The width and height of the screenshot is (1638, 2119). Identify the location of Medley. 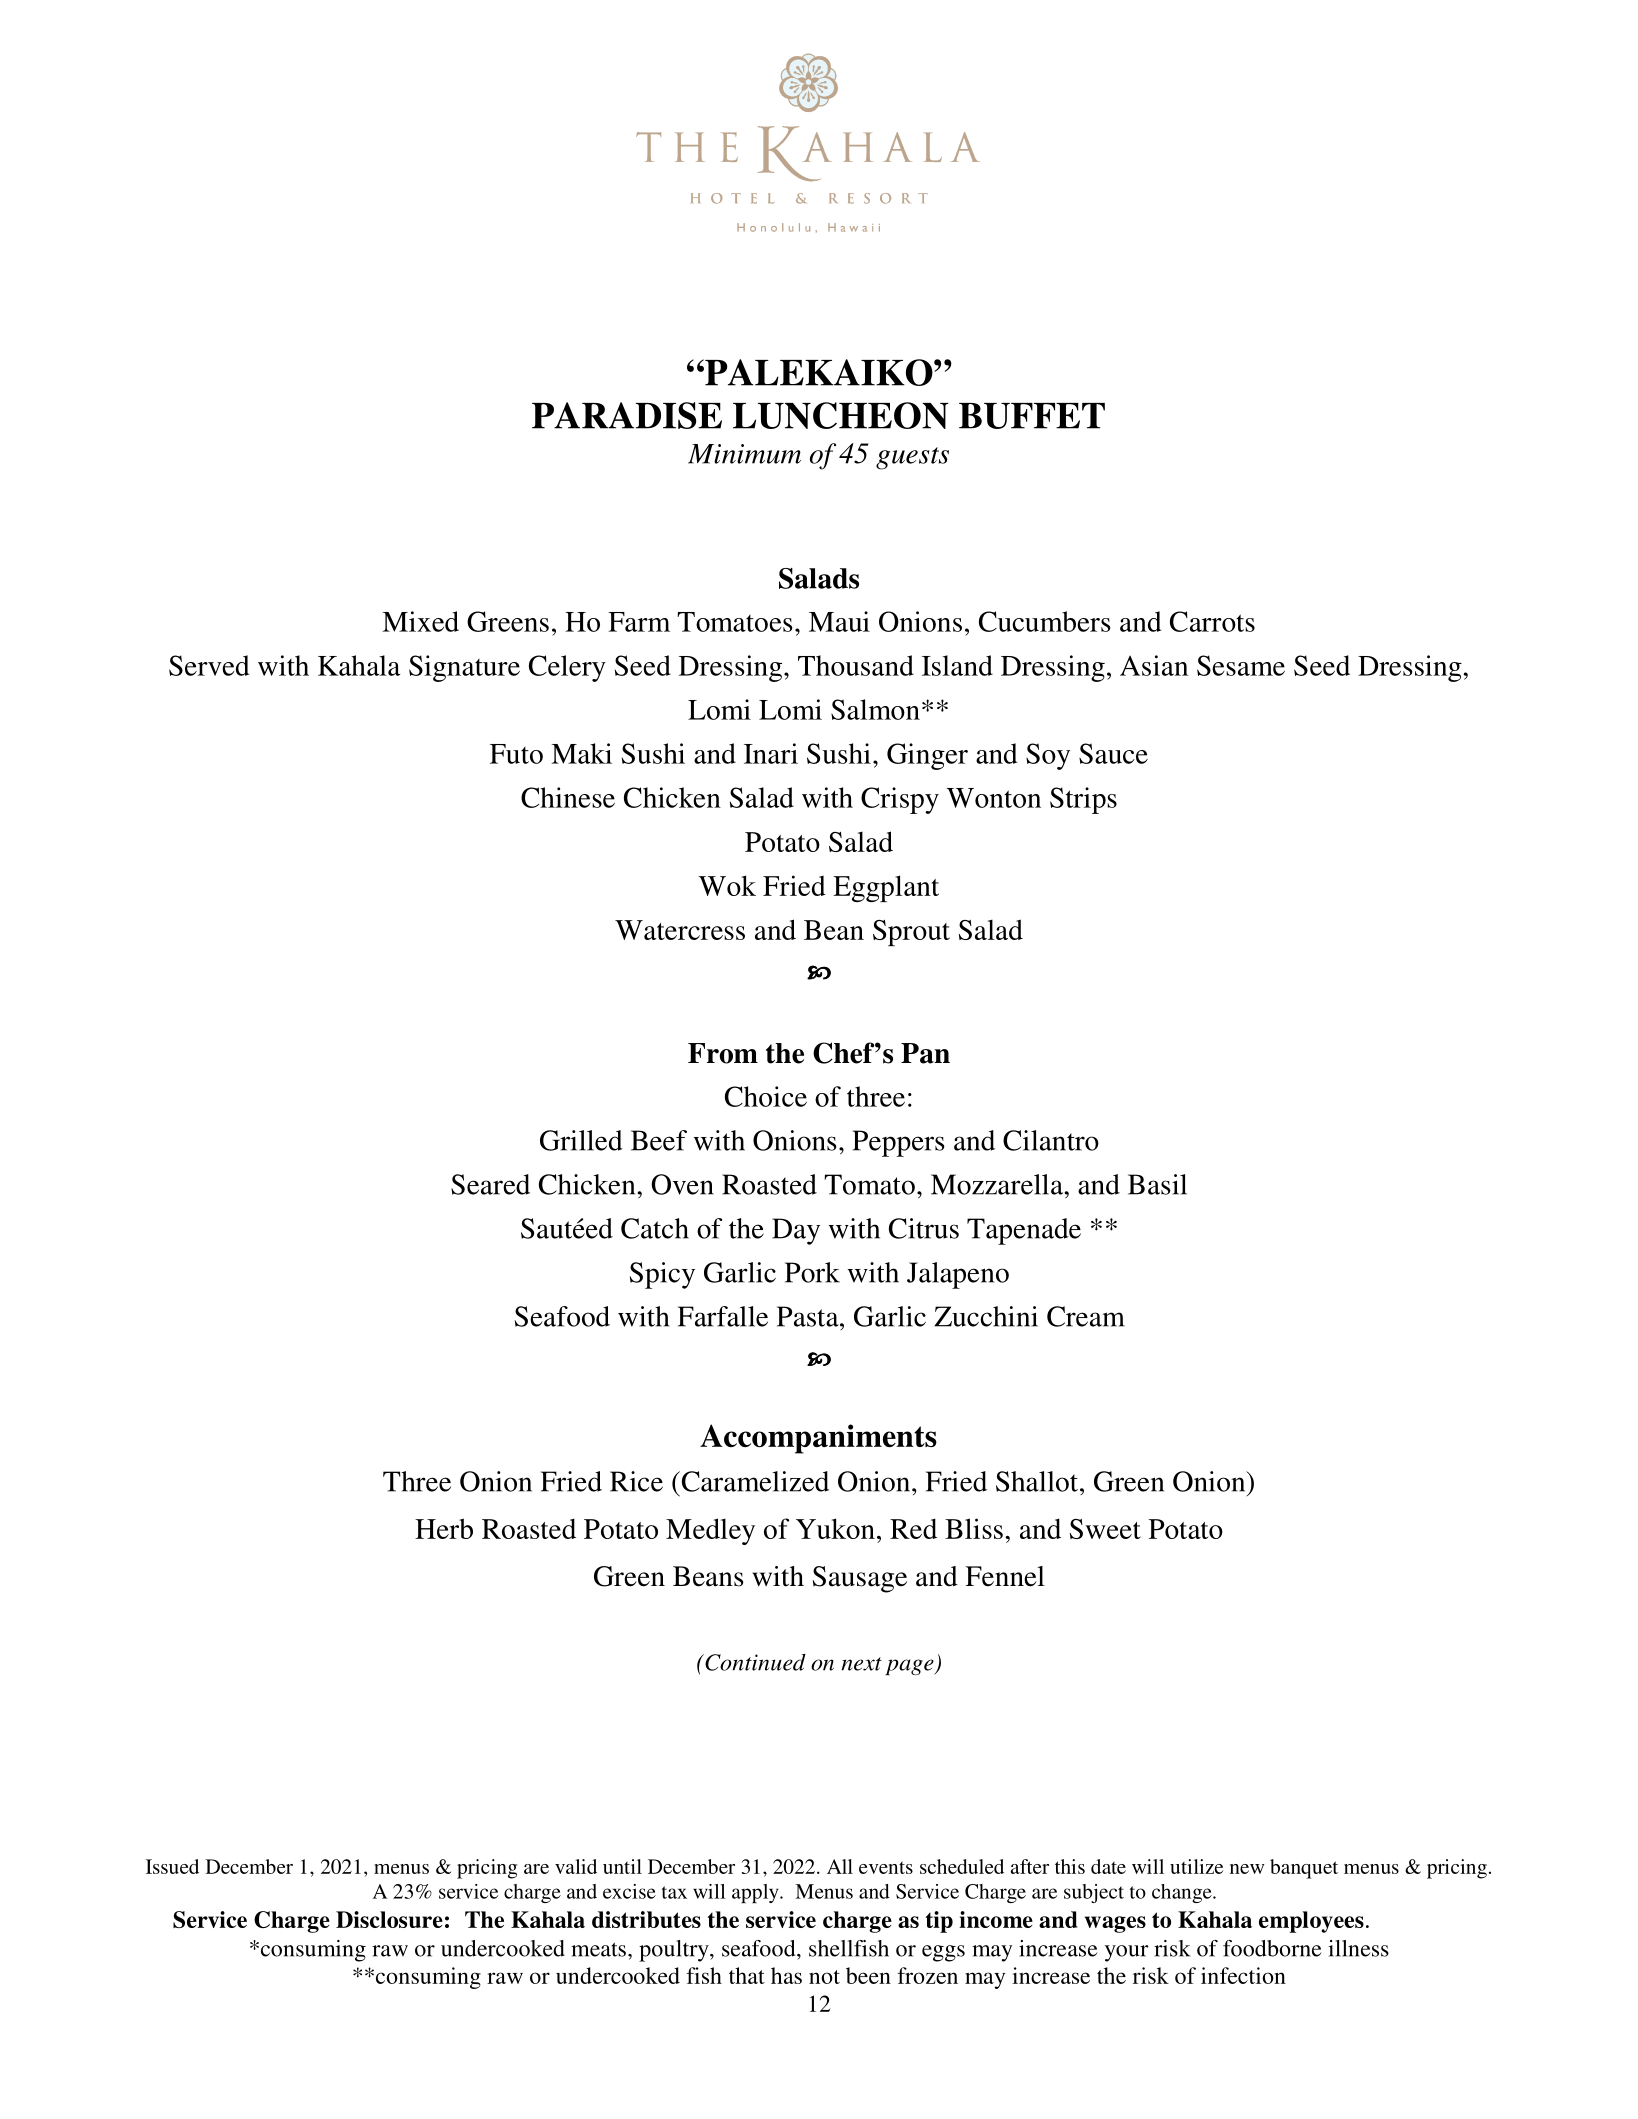
(710, 1531).
